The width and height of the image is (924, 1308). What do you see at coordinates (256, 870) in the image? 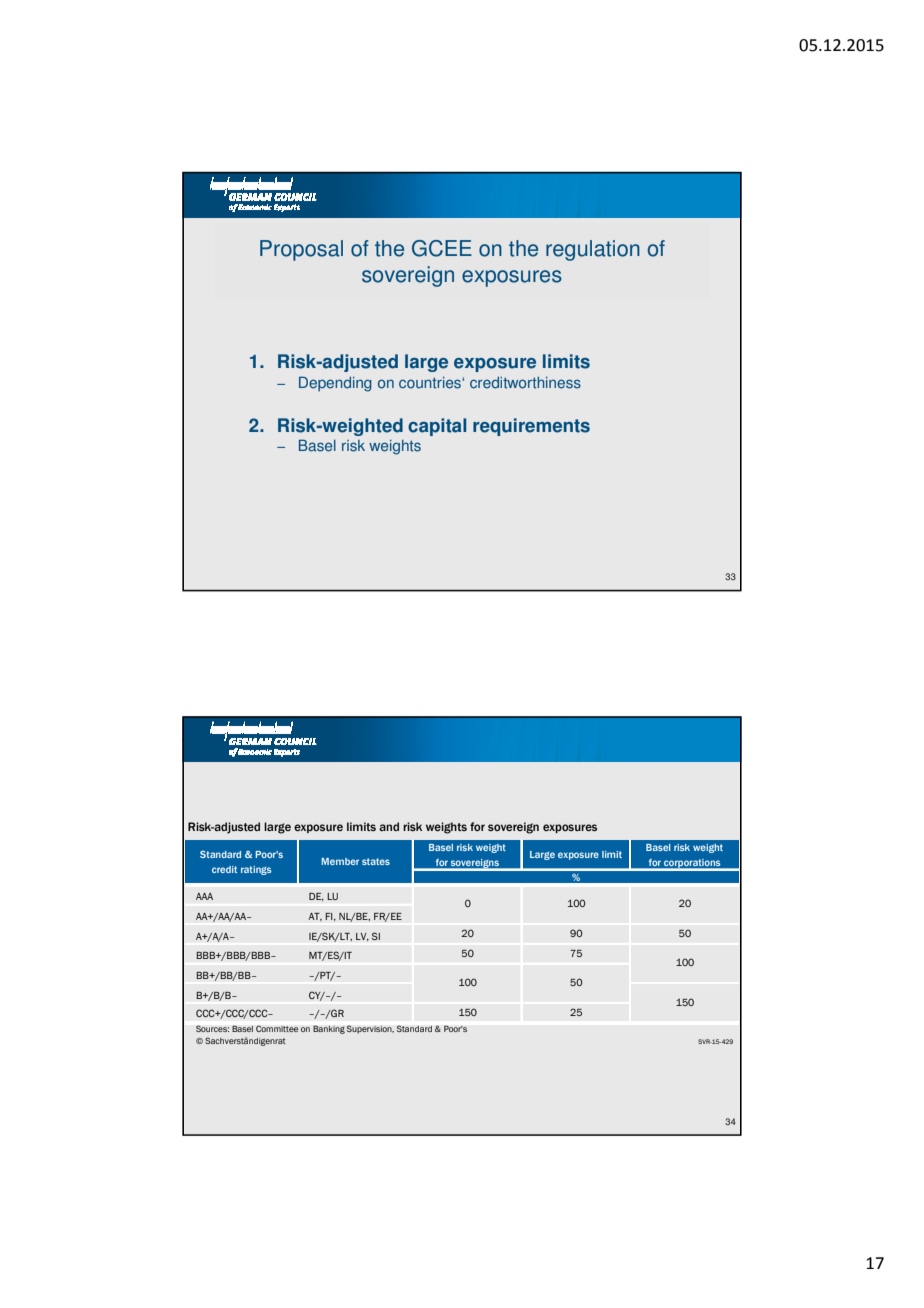
I see `ratings` at bounding box center [256, 870].
